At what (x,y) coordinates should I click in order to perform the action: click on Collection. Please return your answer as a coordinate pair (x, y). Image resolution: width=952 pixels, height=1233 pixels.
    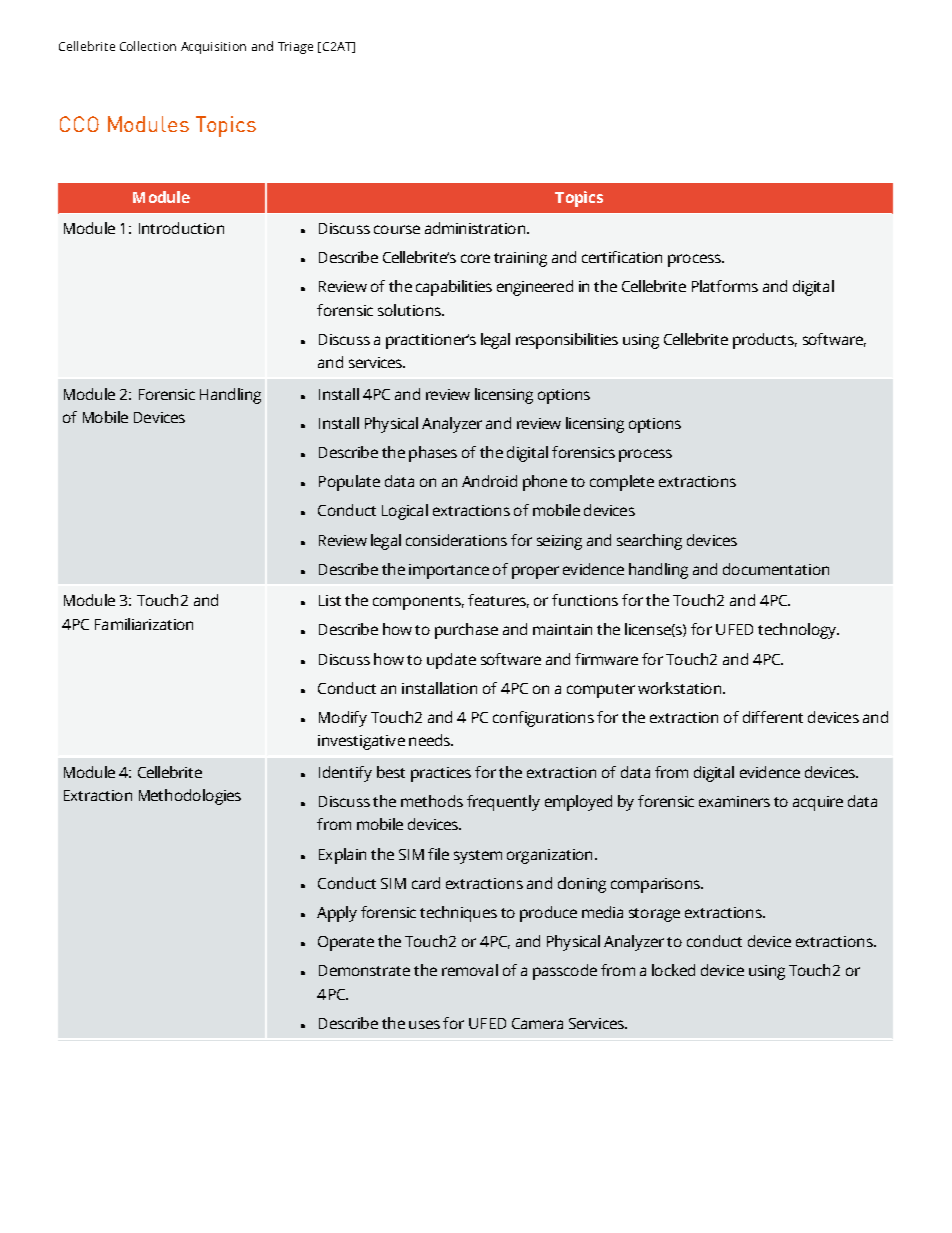
    Looking at the image, I should click on (148, 46).
